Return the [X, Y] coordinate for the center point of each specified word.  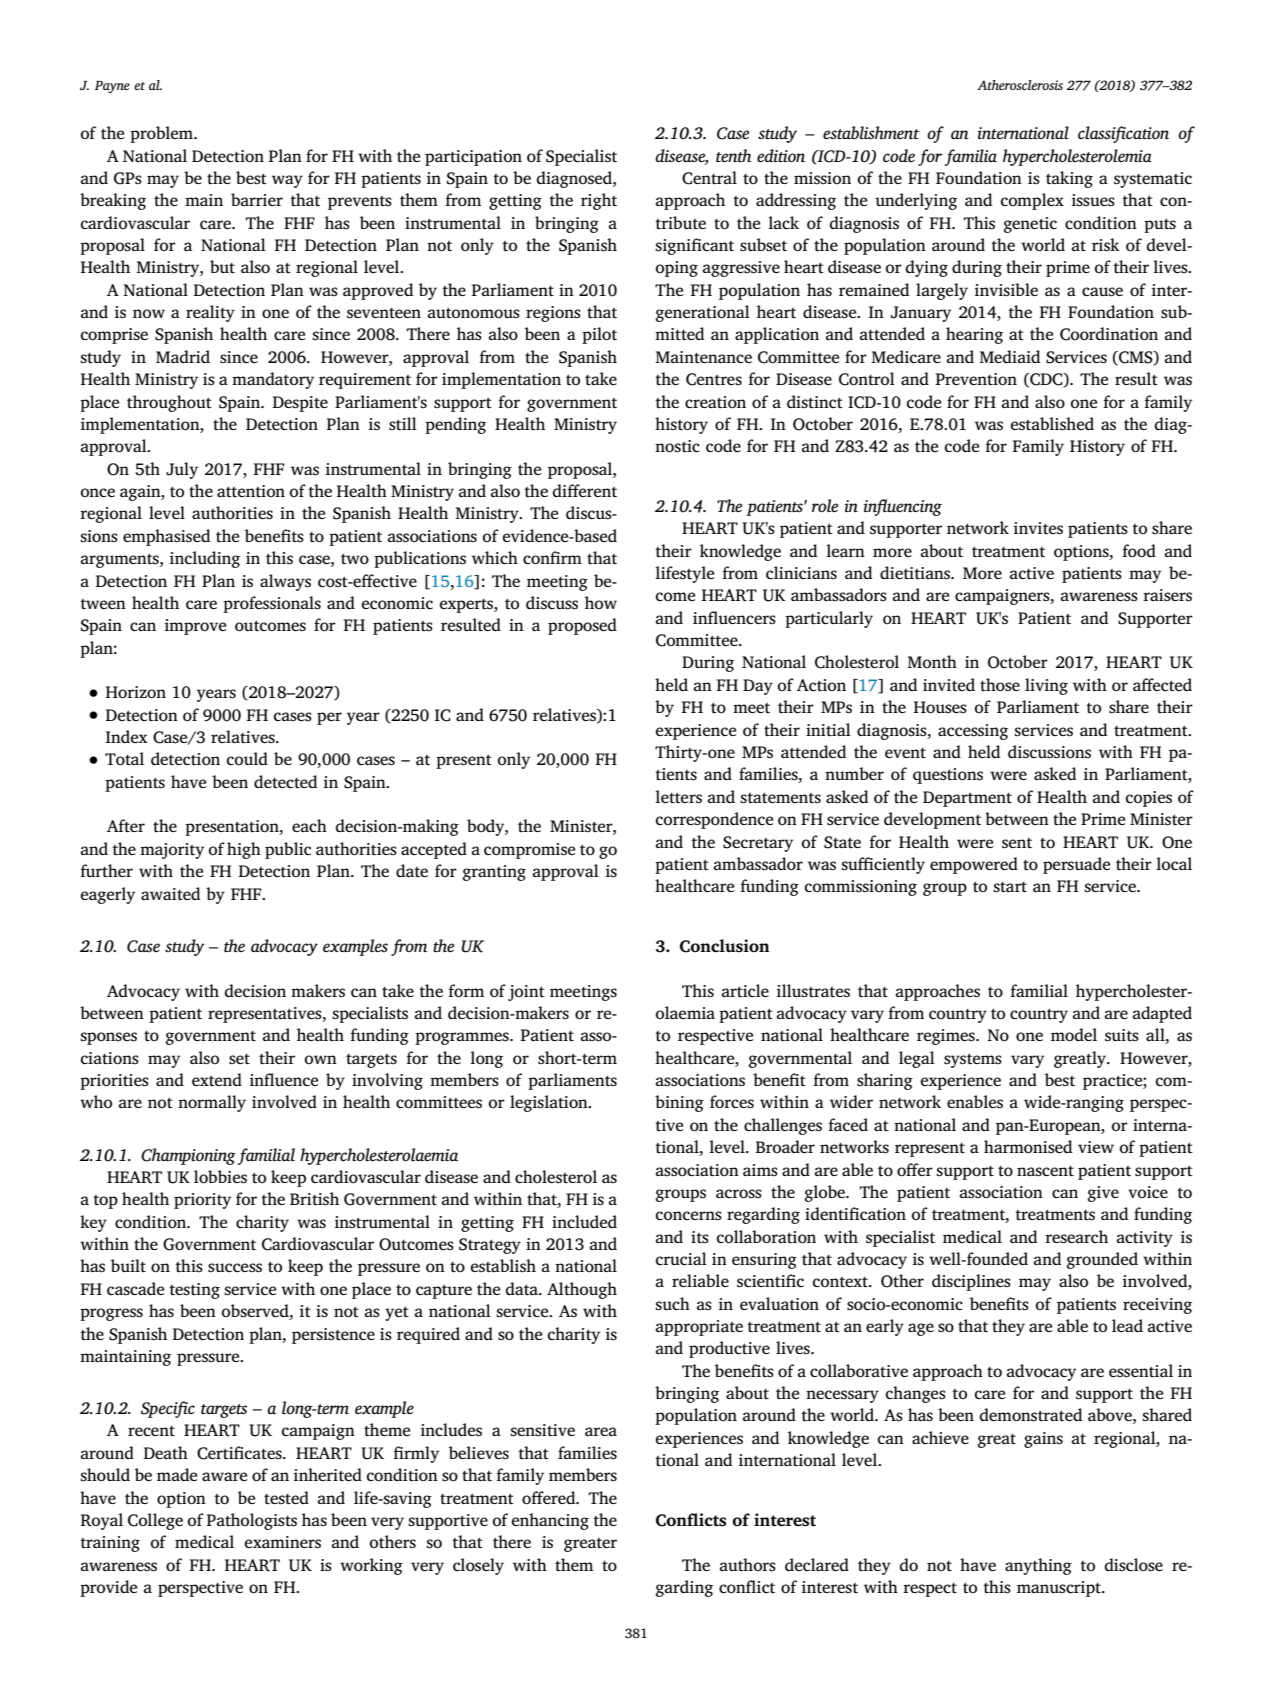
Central [709, 178]
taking [1069, 179]
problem [162, 134]
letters [678, 797]
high [244, 850]
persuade [1076, 865]
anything [1038, 1566]
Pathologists [252, 1521]
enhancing [550, 1521]
